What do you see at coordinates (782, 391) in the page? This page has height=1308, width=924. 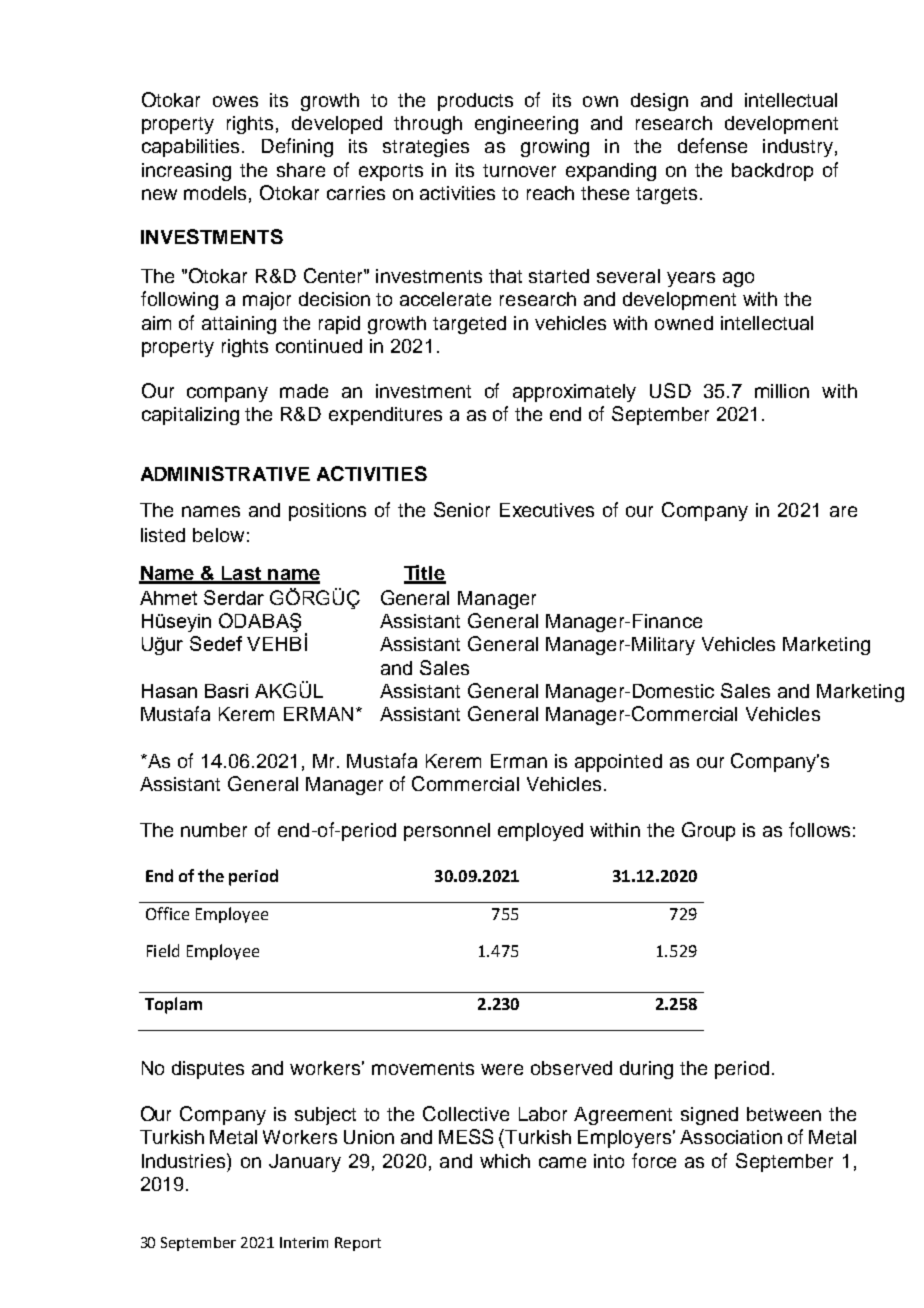 I see `million` at bounding box center [782, 391].
